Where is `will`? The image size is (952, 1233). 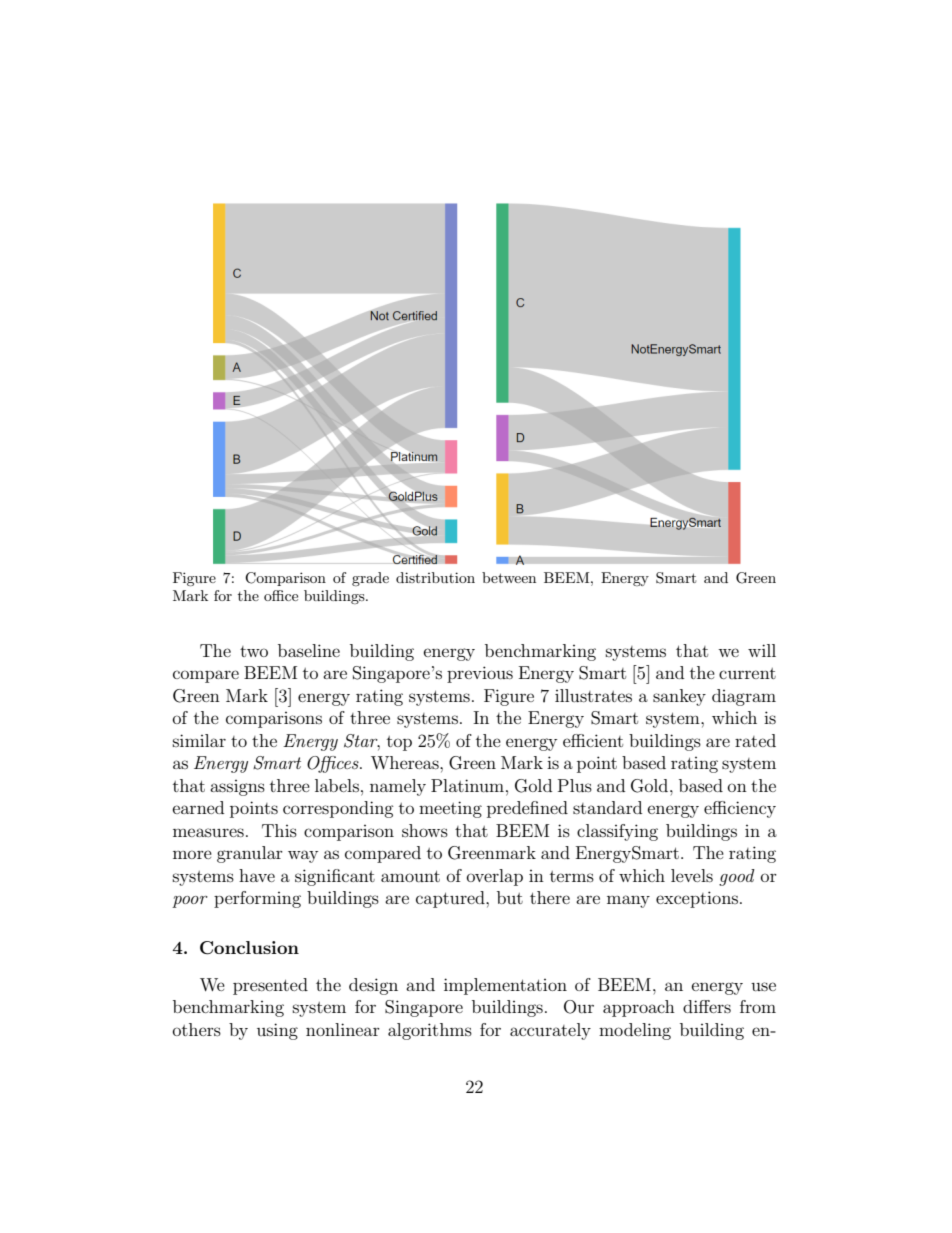
will is located at coordinates (762, 650).
